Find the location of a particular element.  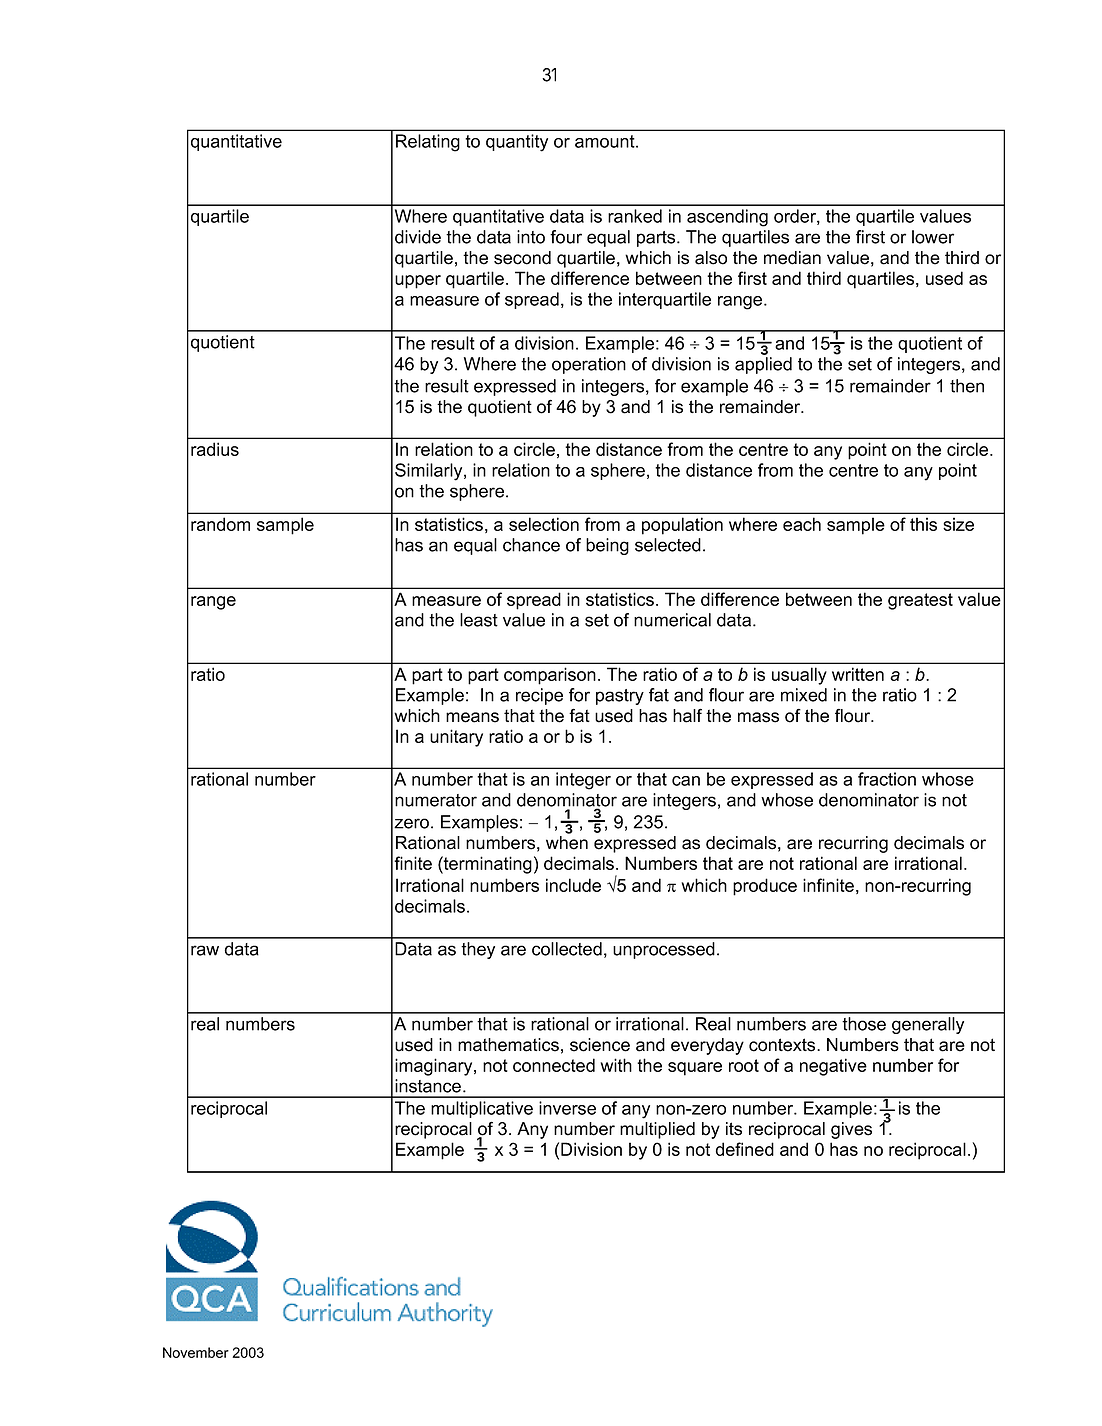

lower is located at coordinates (933, 237).
